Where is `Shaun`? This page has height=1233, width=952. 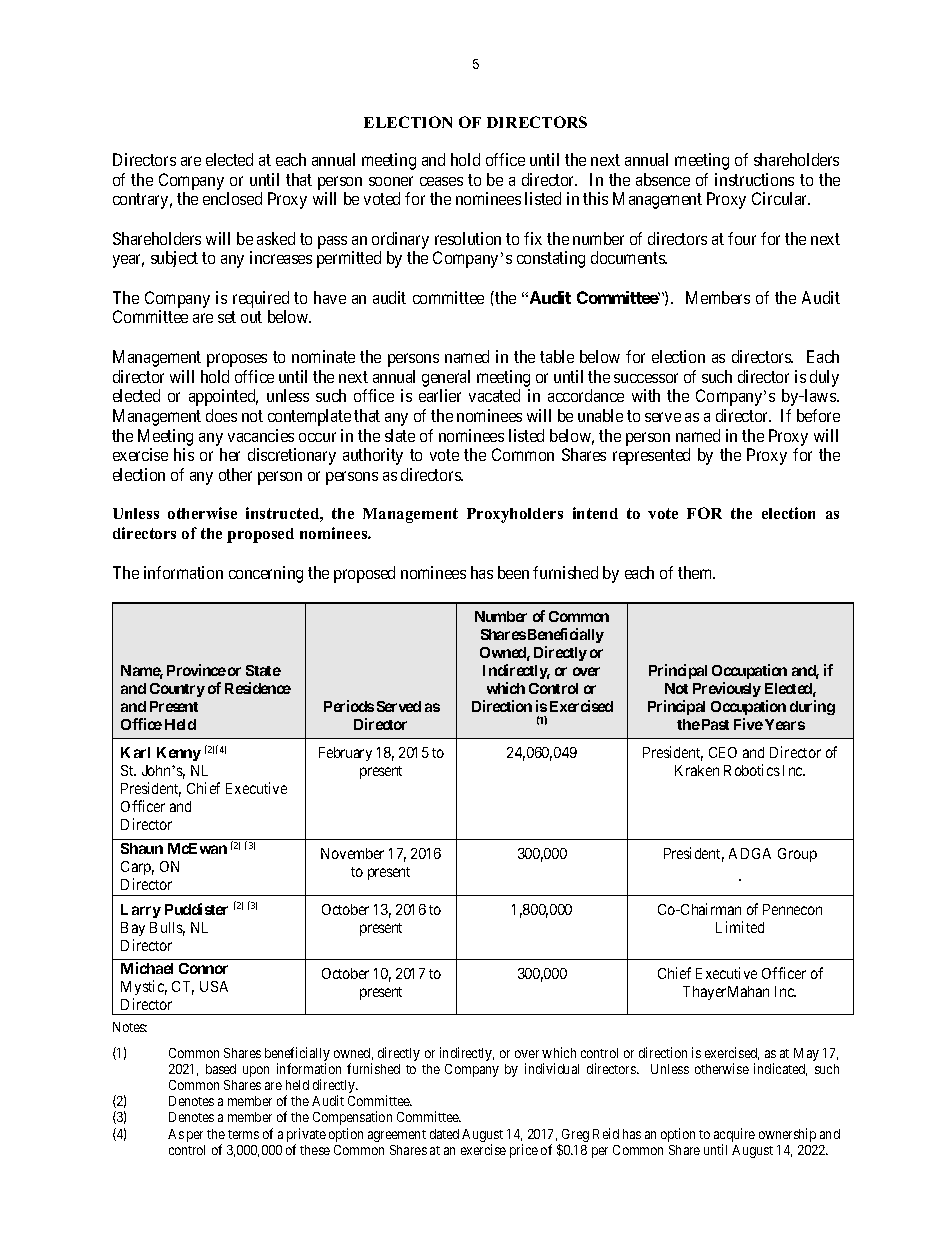 Shaun is located at coordinates (142, 848).
